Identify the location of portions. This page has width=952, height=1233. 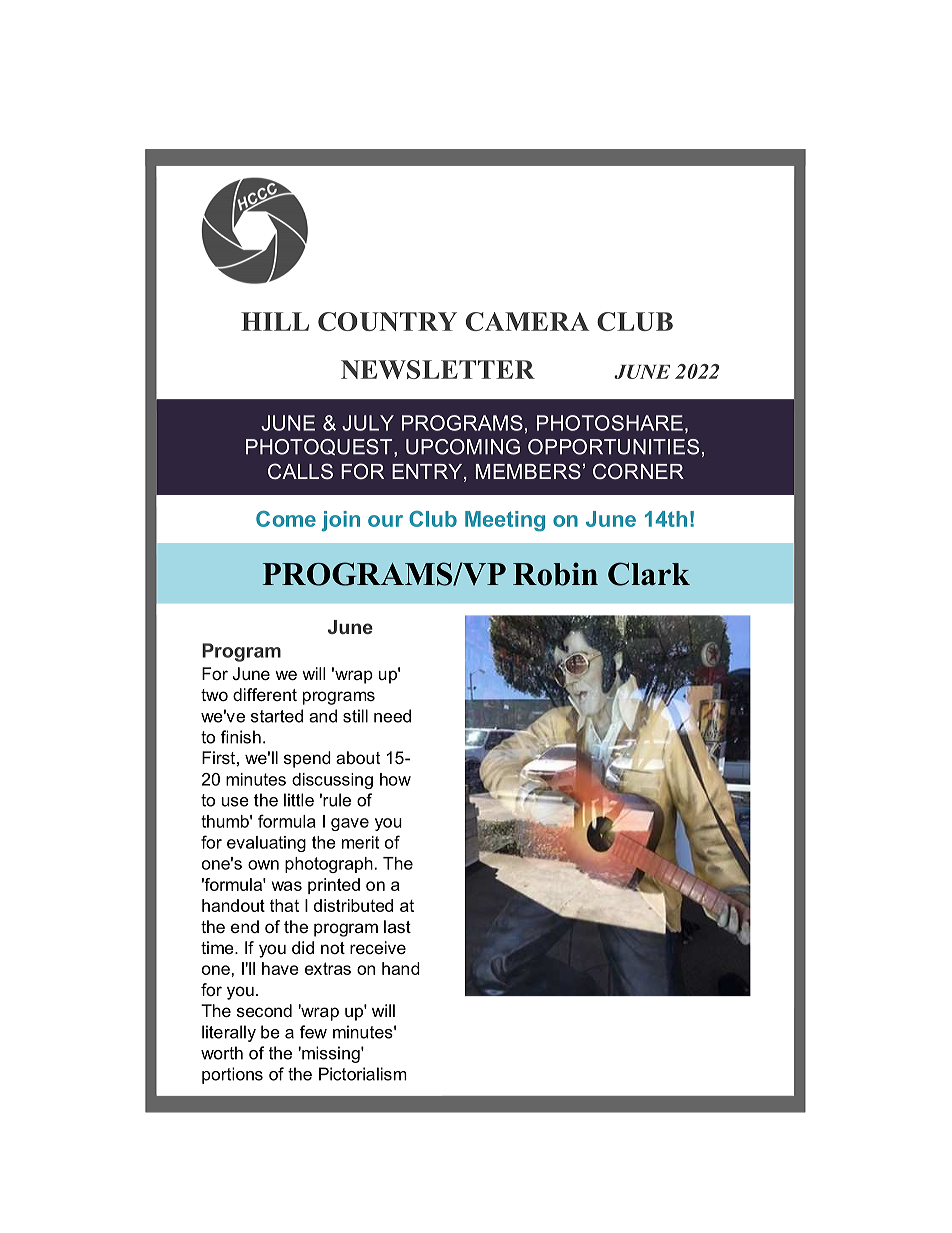
(232, 1075).
